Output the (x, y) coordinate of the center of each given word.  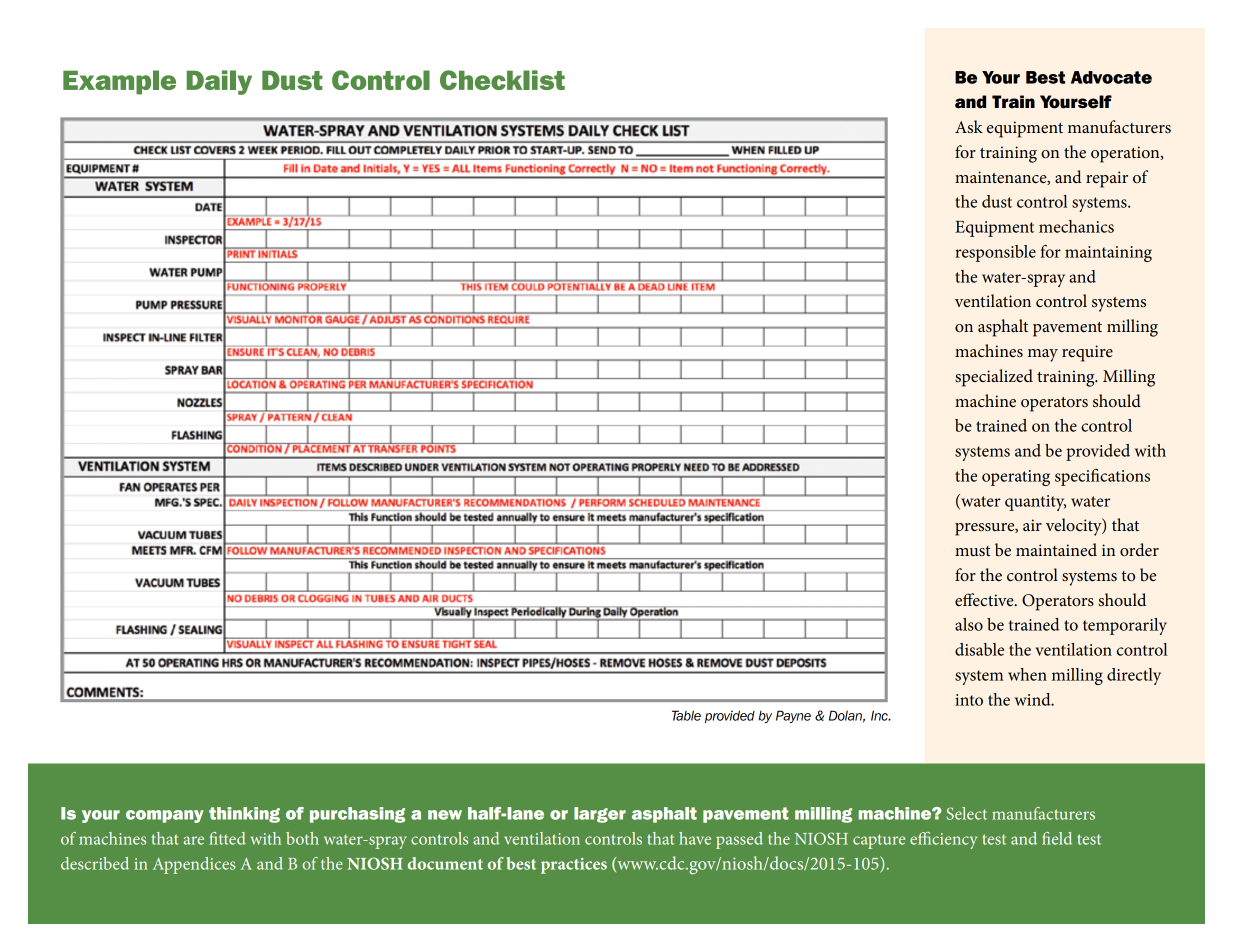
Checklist (502, 80)
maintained (1056, 549)
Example (119, 82)
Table (686, 715)
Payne (793, 716)
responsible (995, 253)
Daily (219, 82)
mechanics (1076, 226)
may (1043, 355)
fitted (227, 838)
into (969, 700)
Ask (969, 126)
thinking (244, 815)
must (973, 551)
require (1087, 353)
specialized (994, 378)
